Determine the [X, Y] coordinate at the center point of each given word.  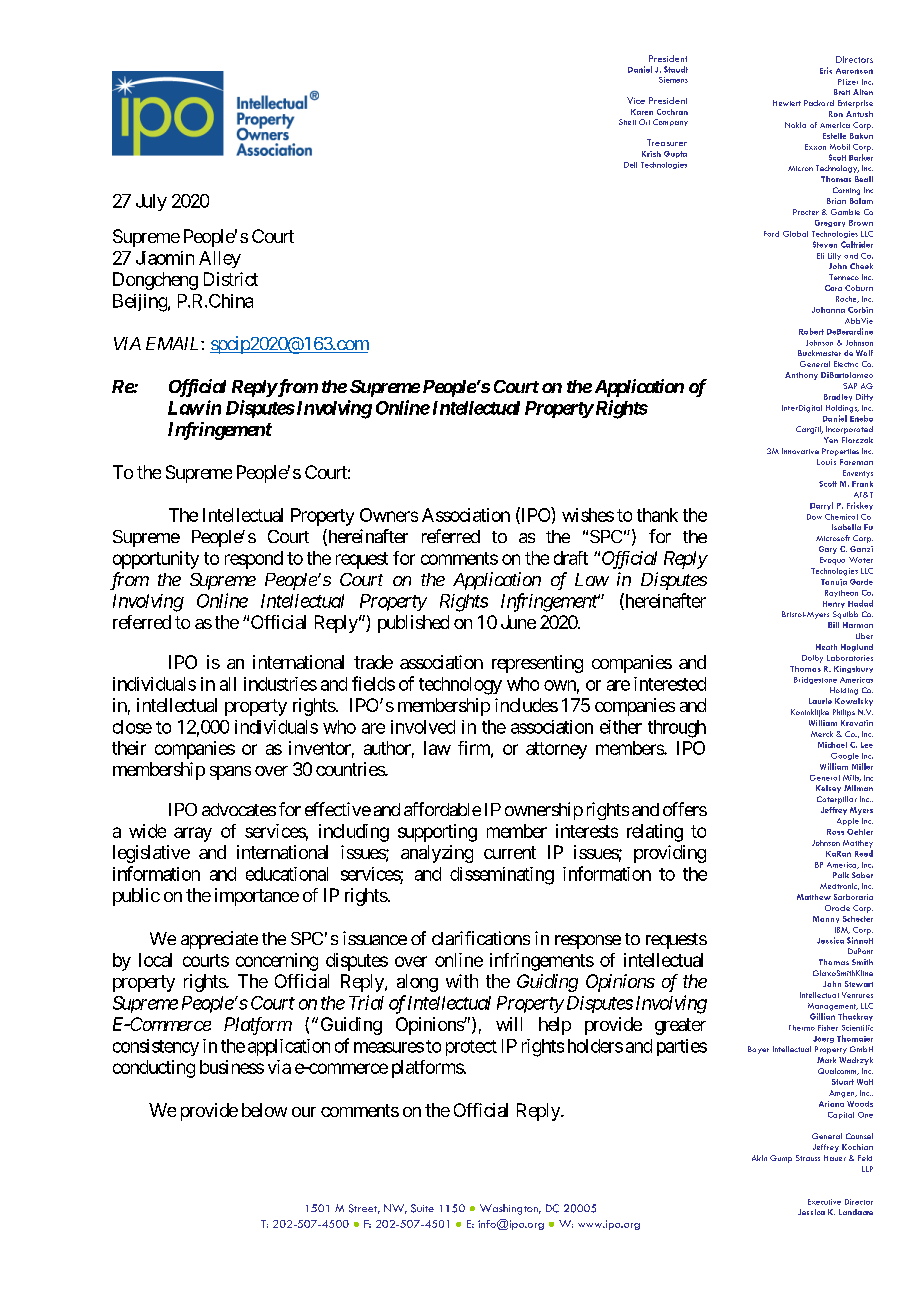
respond [254, 560]
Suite [422, 1208]
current [510, 852]
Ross [835, 832]
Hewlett [787, 103]
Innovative [800, 451]
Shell [627, 122]
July [151, 202]
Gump [781, 1159]
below [264, 1110]
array [193, 834]
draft [571, 558]
